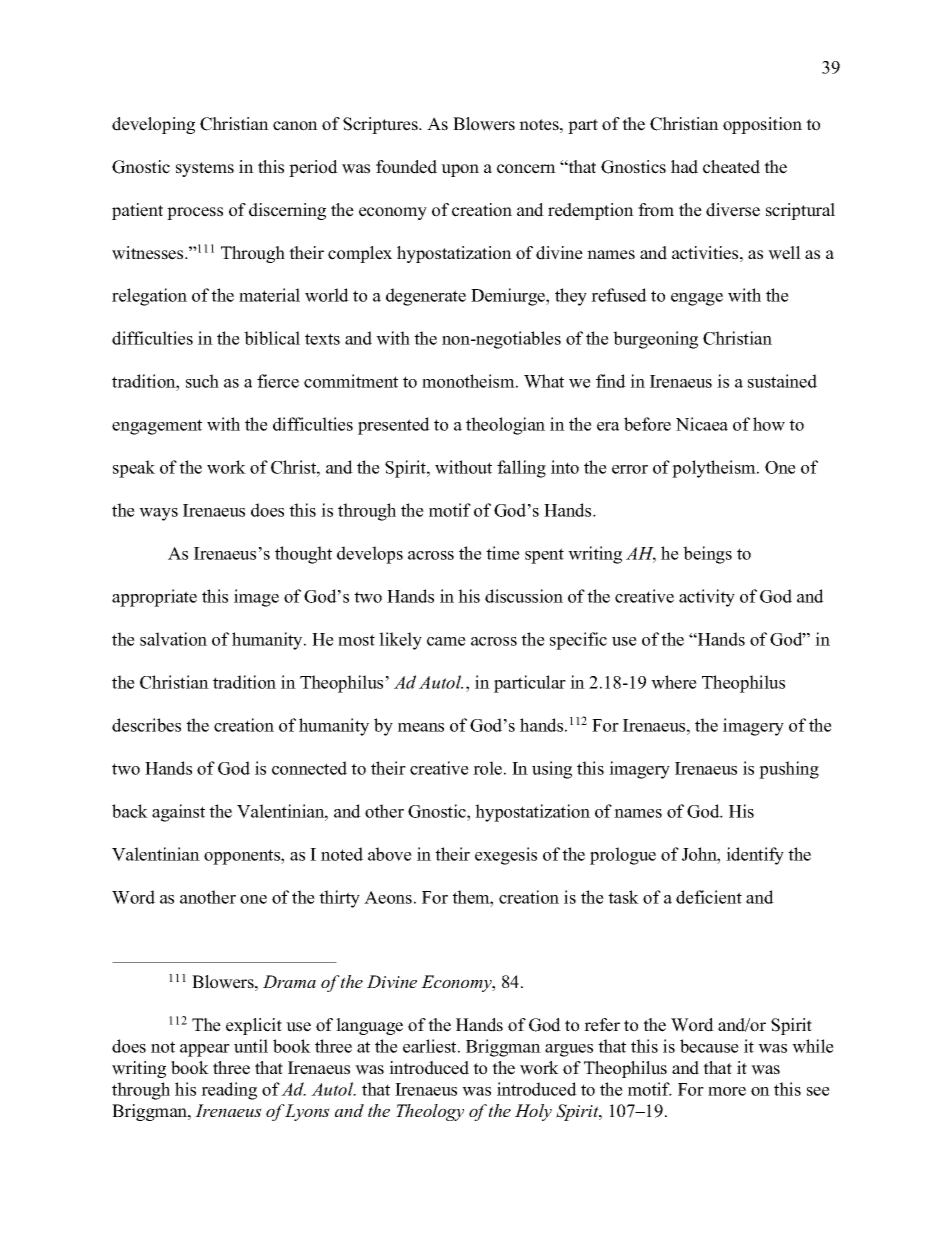 Image resolution: width=952 pixels, height=1233 pixels. What do you see at coordinates (173, 639) in the document?
I see `salvation` at bounding box center [173, 639].
